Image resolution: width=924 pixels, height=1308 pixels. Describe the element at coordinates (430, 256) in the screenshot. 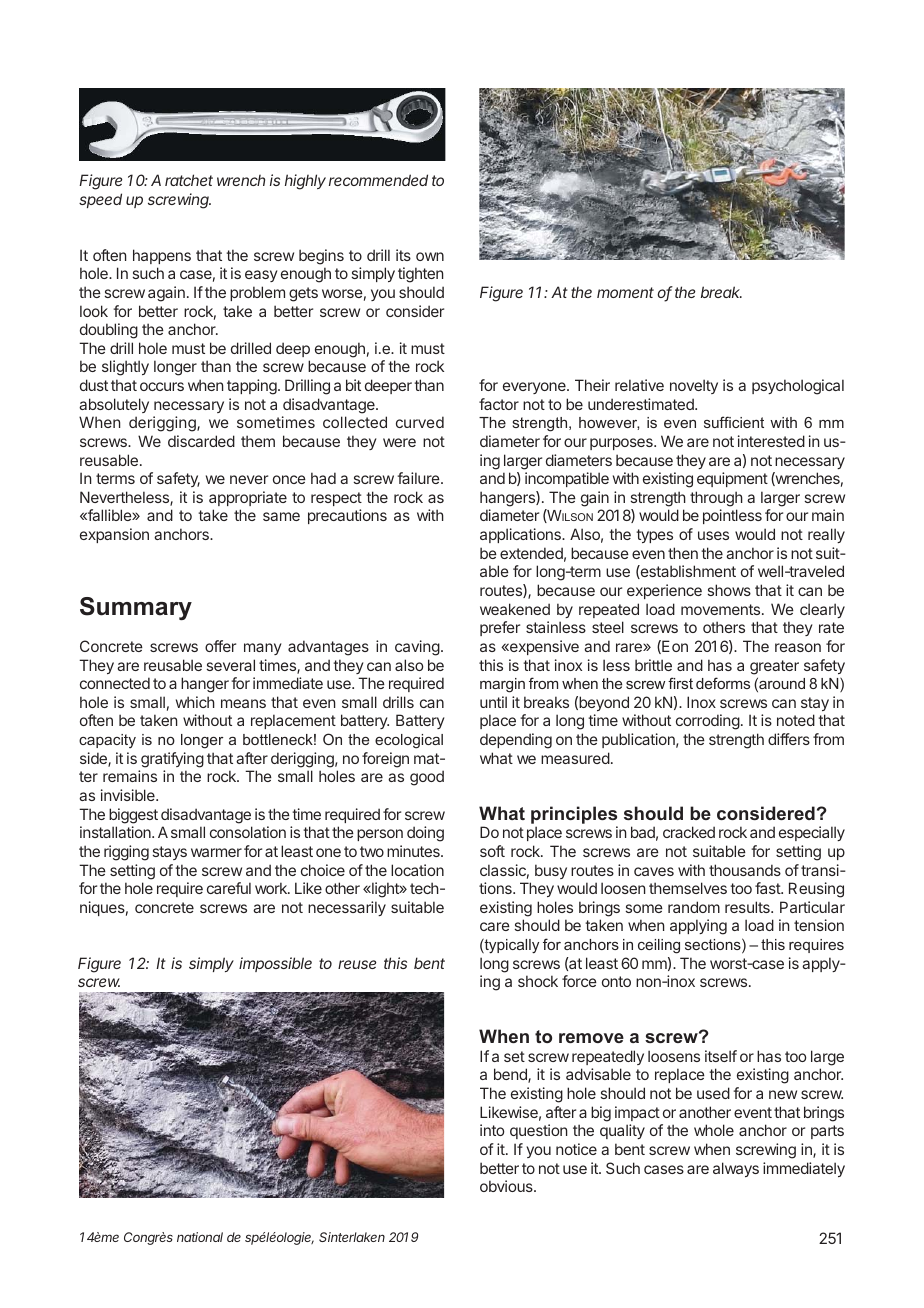

I see `own` at that location.
